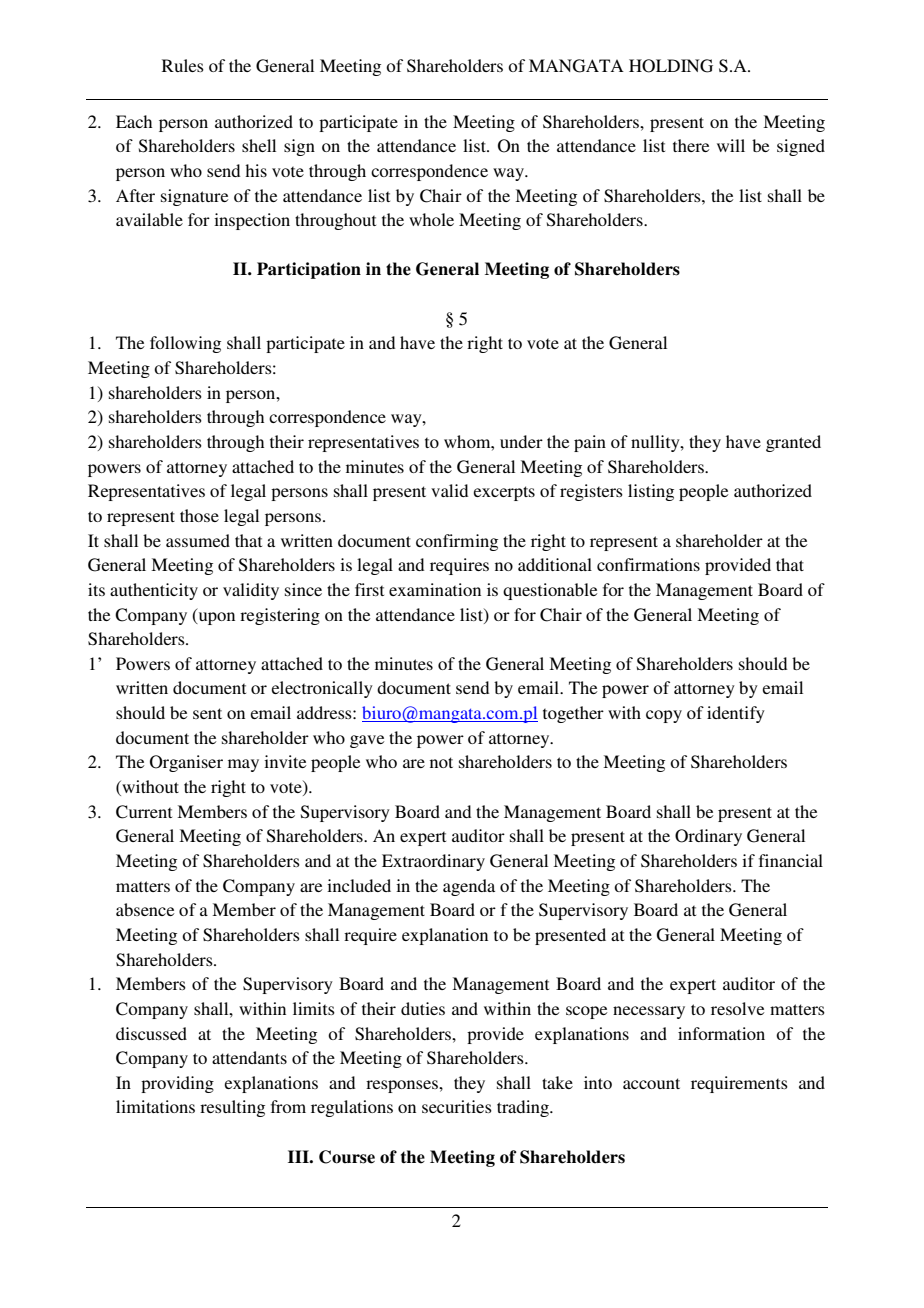  Describe the element at coordinates (186, 763) in the screenshot. I see `Organiser` at that location.
